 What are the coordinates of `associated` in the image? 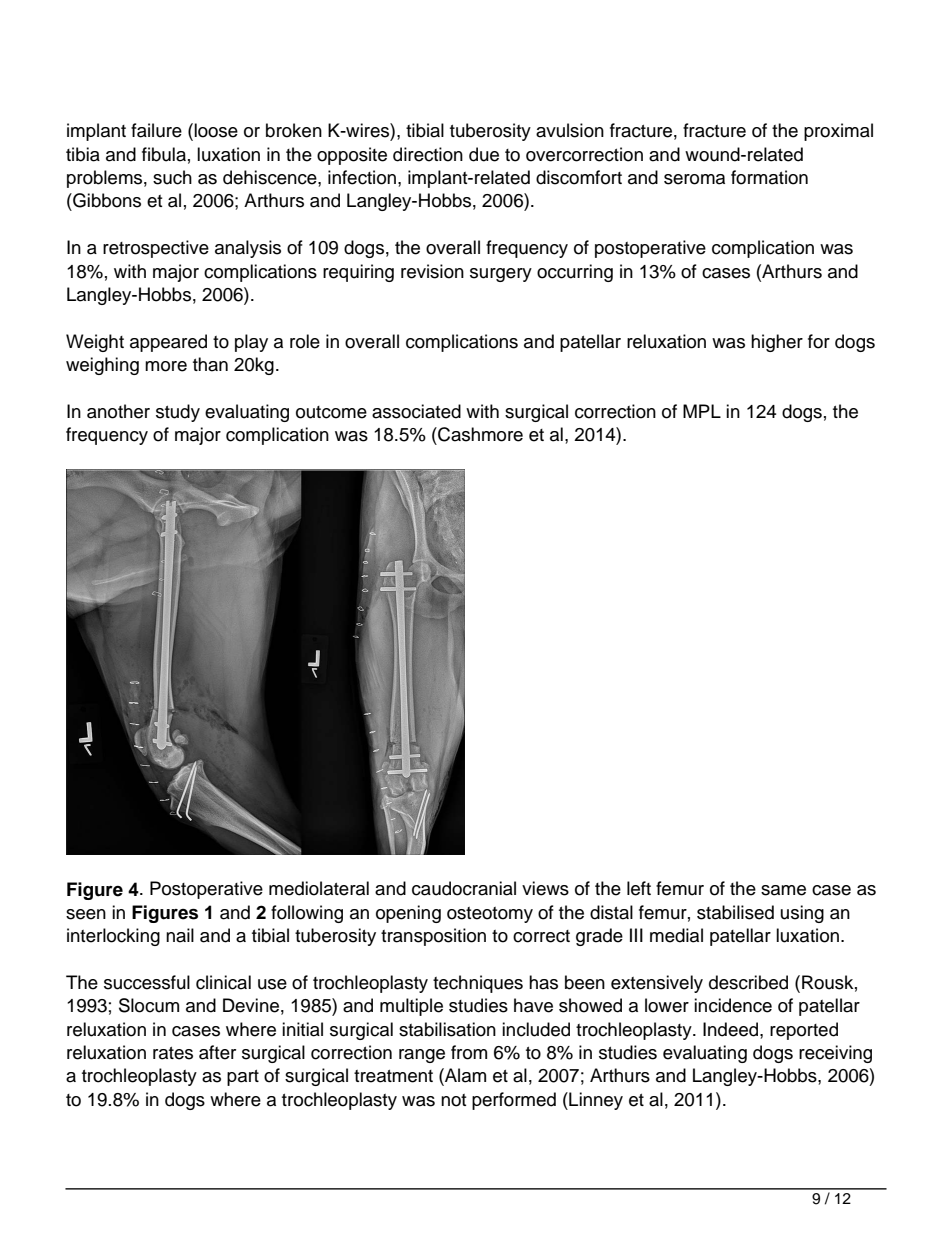 It's located at (416, 411).
